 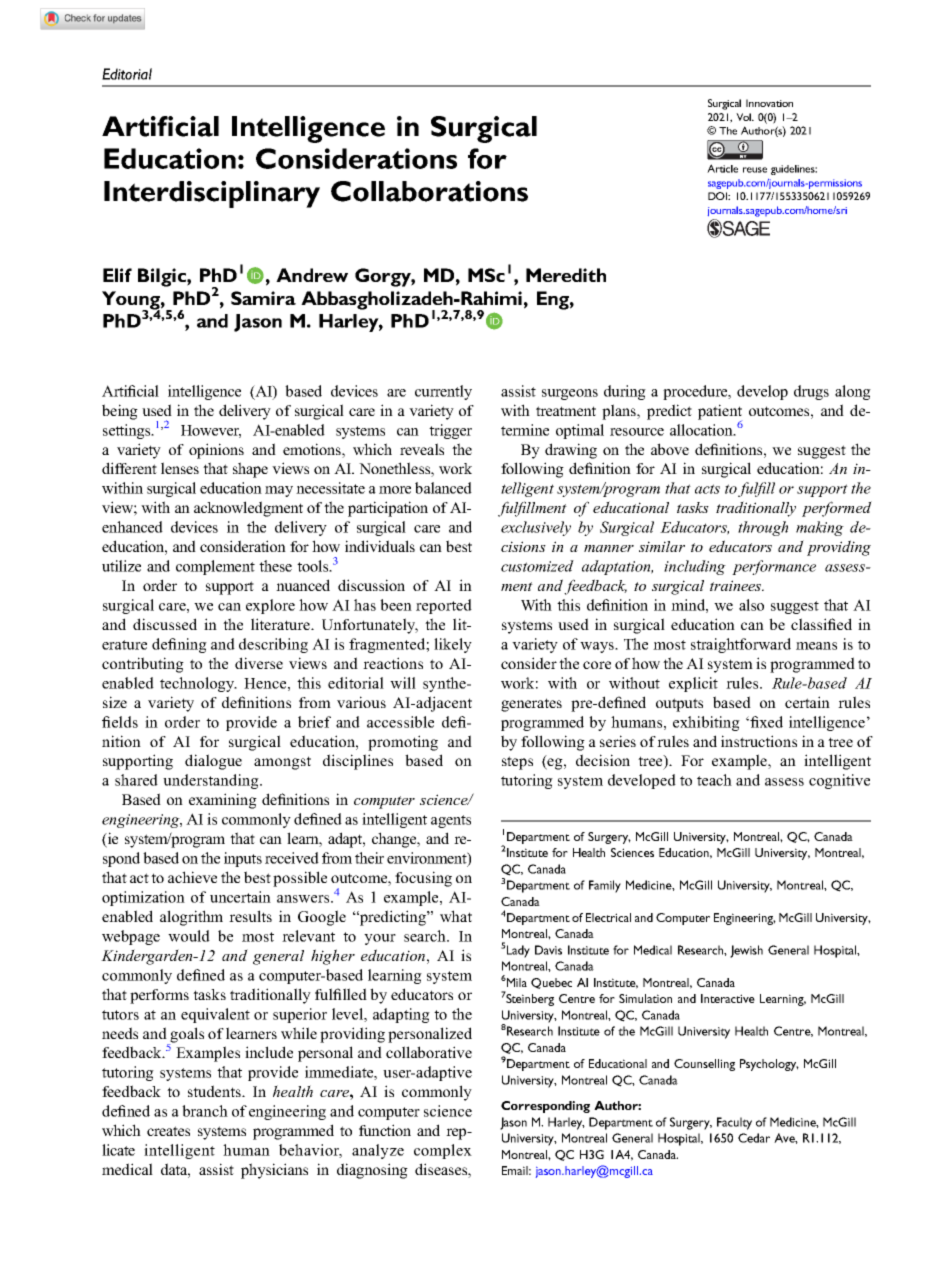 What do you see at coordinates (429, 191) in the document?
I see `Collaborations` at bounding box center [429, 191].
